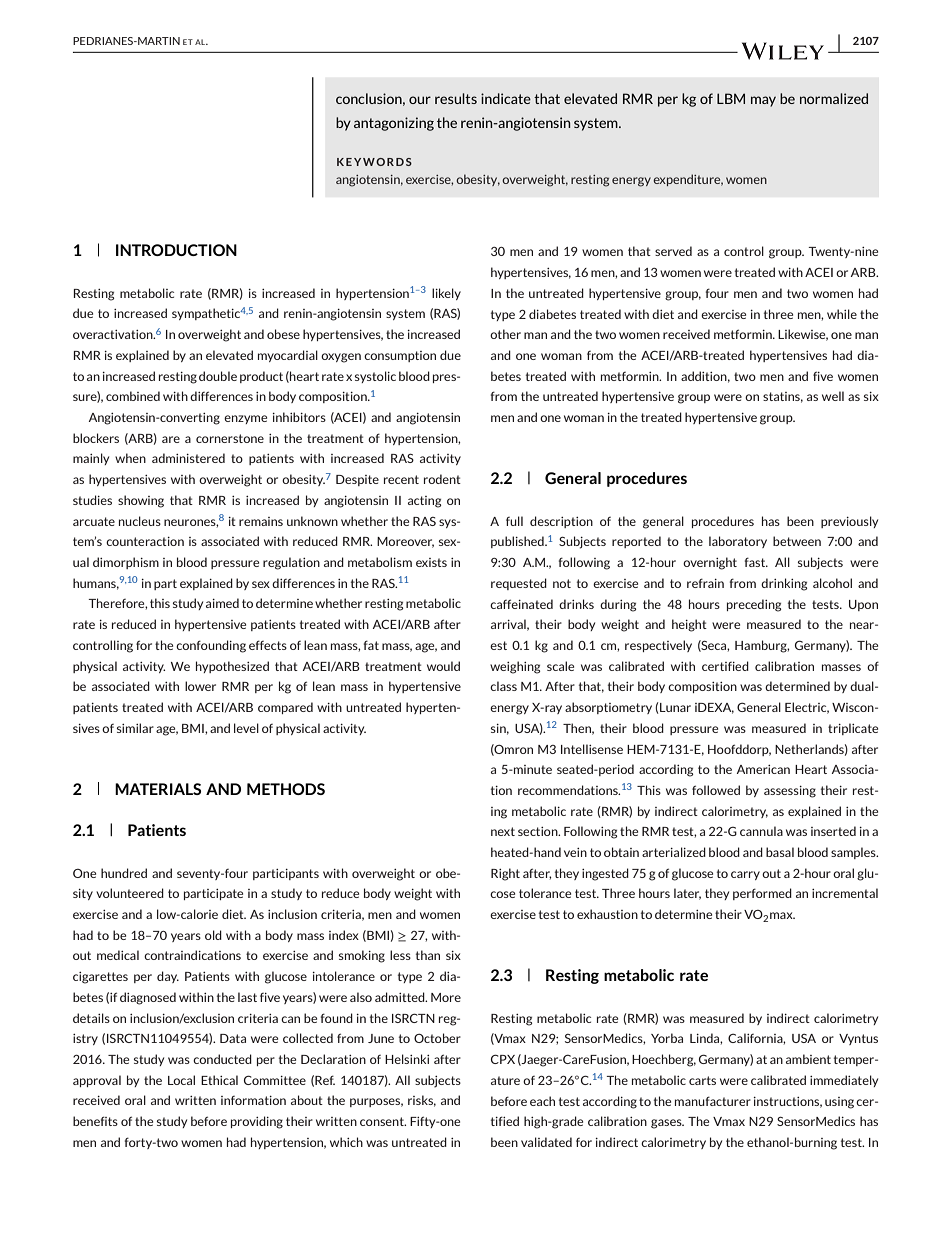  I want to click on caffeinated, so click(521, 604).
